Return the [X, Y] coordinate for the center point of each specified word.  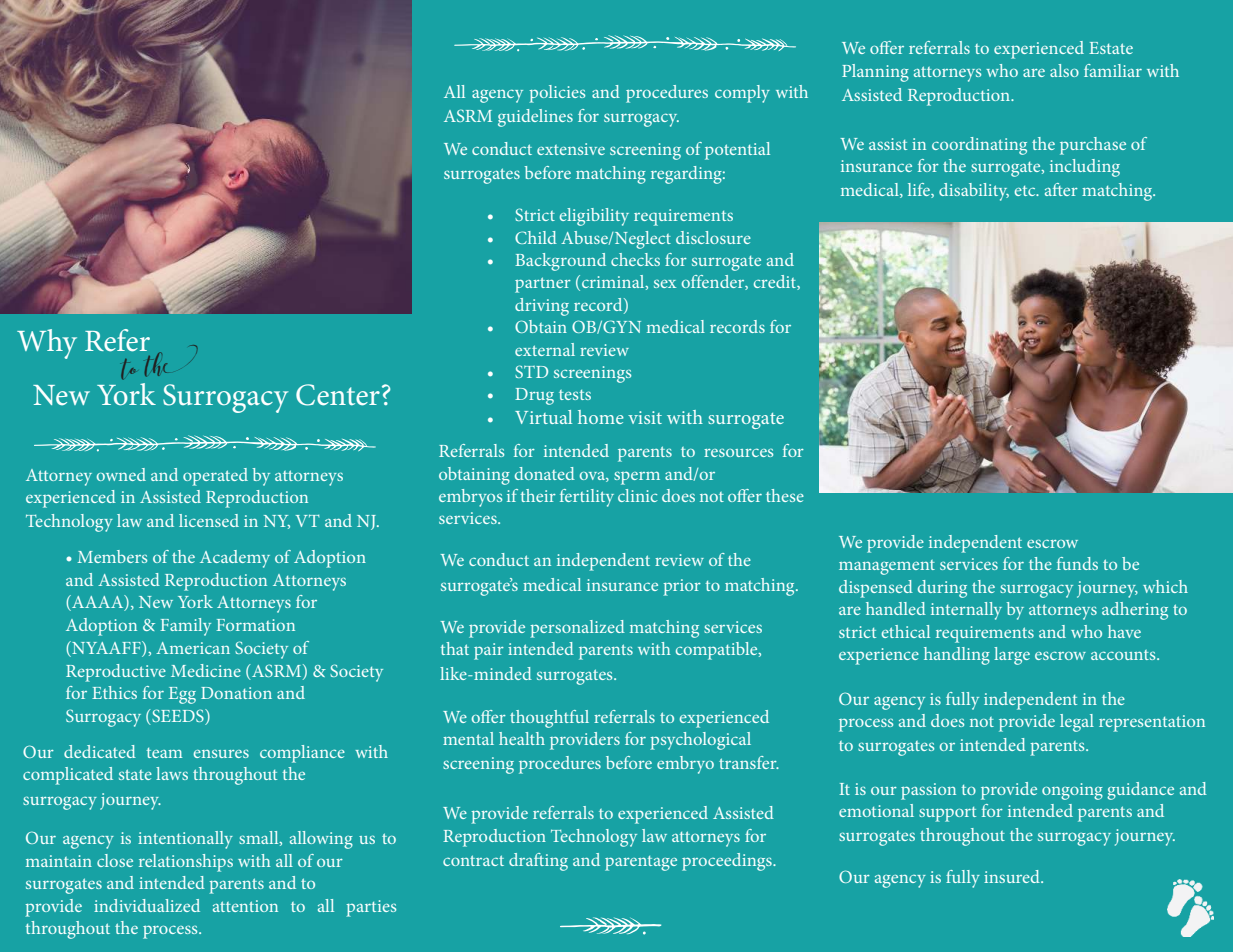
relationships [186, 863]
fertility [587, 498]
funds [1077, 563]
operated [215, 477]
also [1064, 70]
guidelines [535, 118]
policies [557, 94]
